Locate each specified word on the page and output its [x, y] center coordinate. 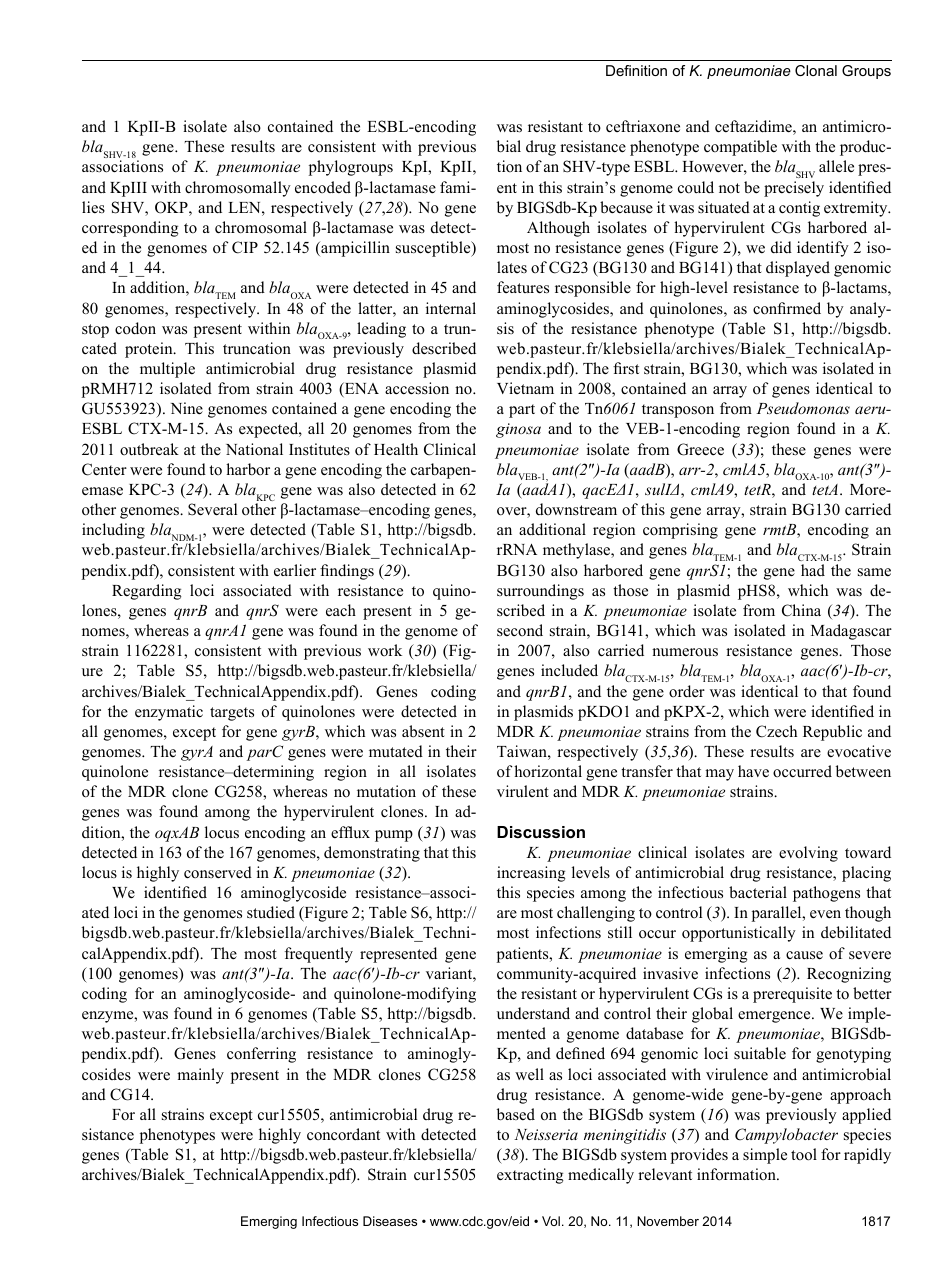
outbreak [149, 449]
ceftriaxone [643, 126]
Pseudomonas [803, 408]
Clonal [816, 70]
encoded [323, 187]
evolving [808, 854]
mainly [200, 1076]
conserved [218, 872]
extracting [530, 1176]
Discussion [541, 832]
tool [804, 1154]
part [522, 411]
